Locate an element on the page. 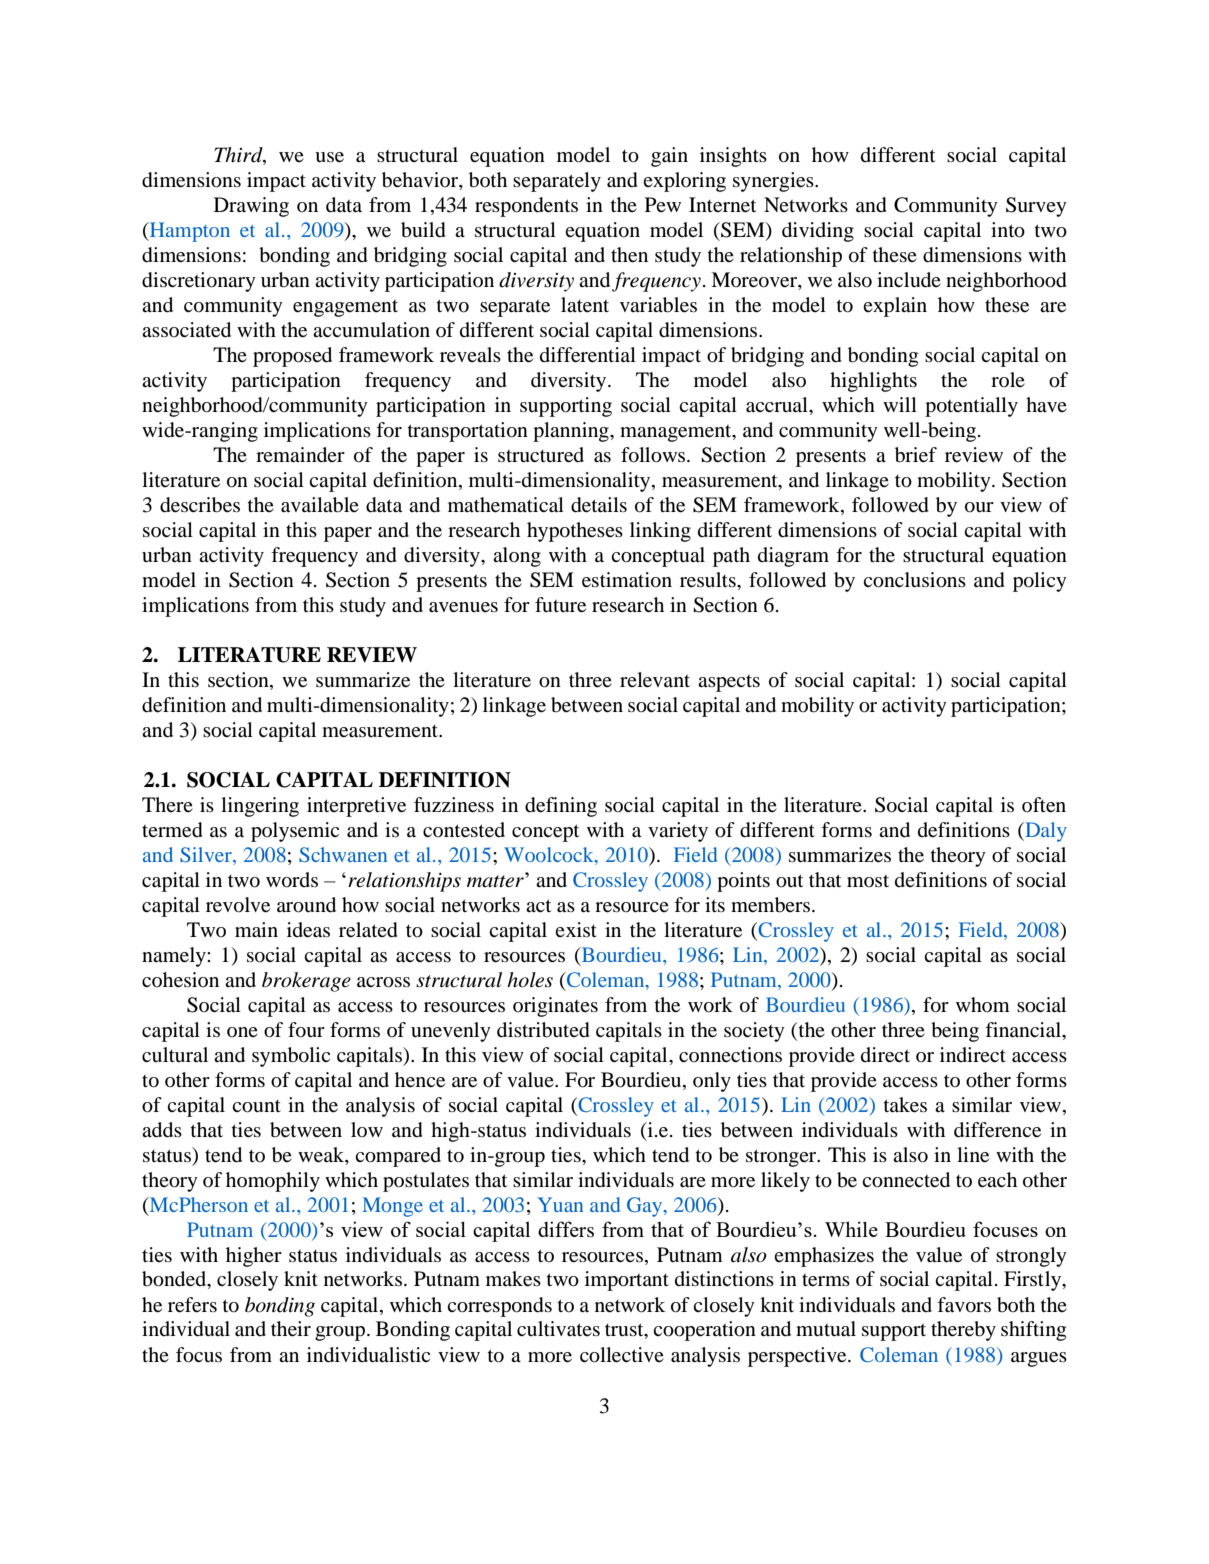 The width and height of the image is (1209, 1564). whom is located at coordinates (983, 1004).
